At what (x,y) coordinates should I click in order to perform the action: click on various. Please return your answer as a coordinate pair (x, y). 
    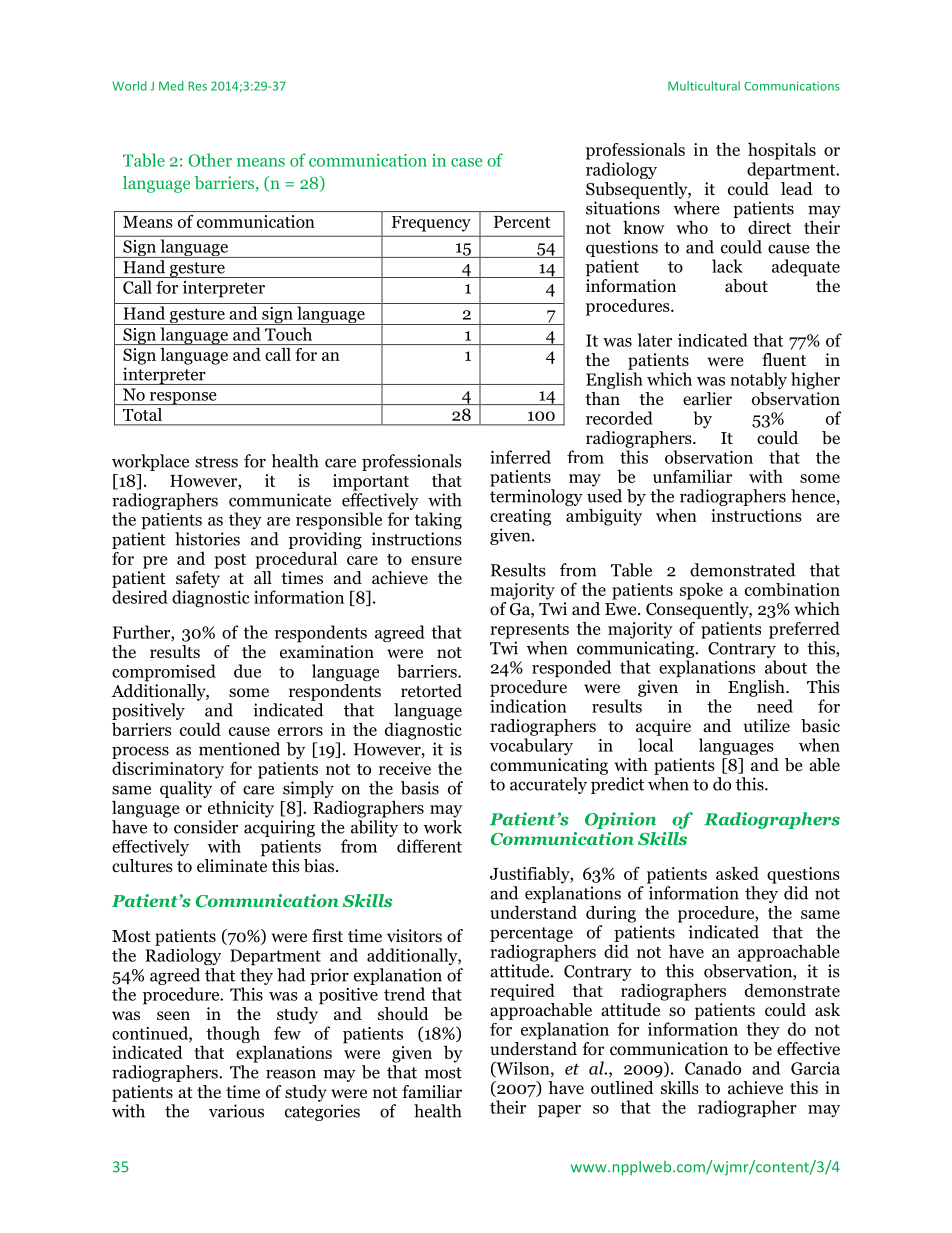
    Looking at the image, I should click on (236, 1111).
